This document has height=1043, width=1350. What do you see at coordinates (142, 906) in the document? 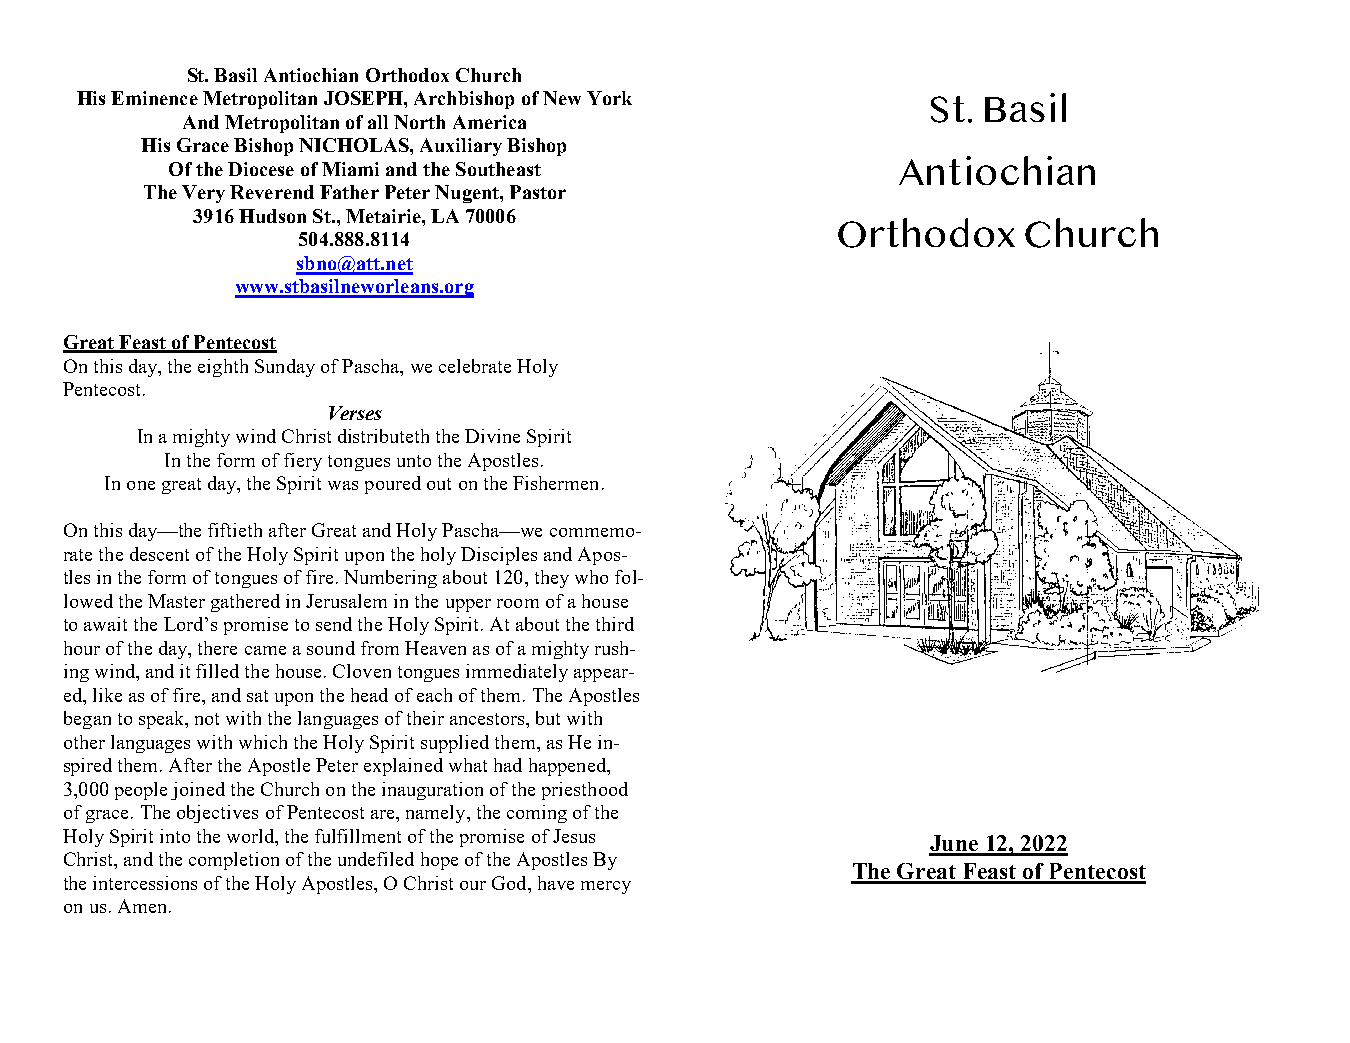
I see `Amen` at bounding box center [142, 906].
